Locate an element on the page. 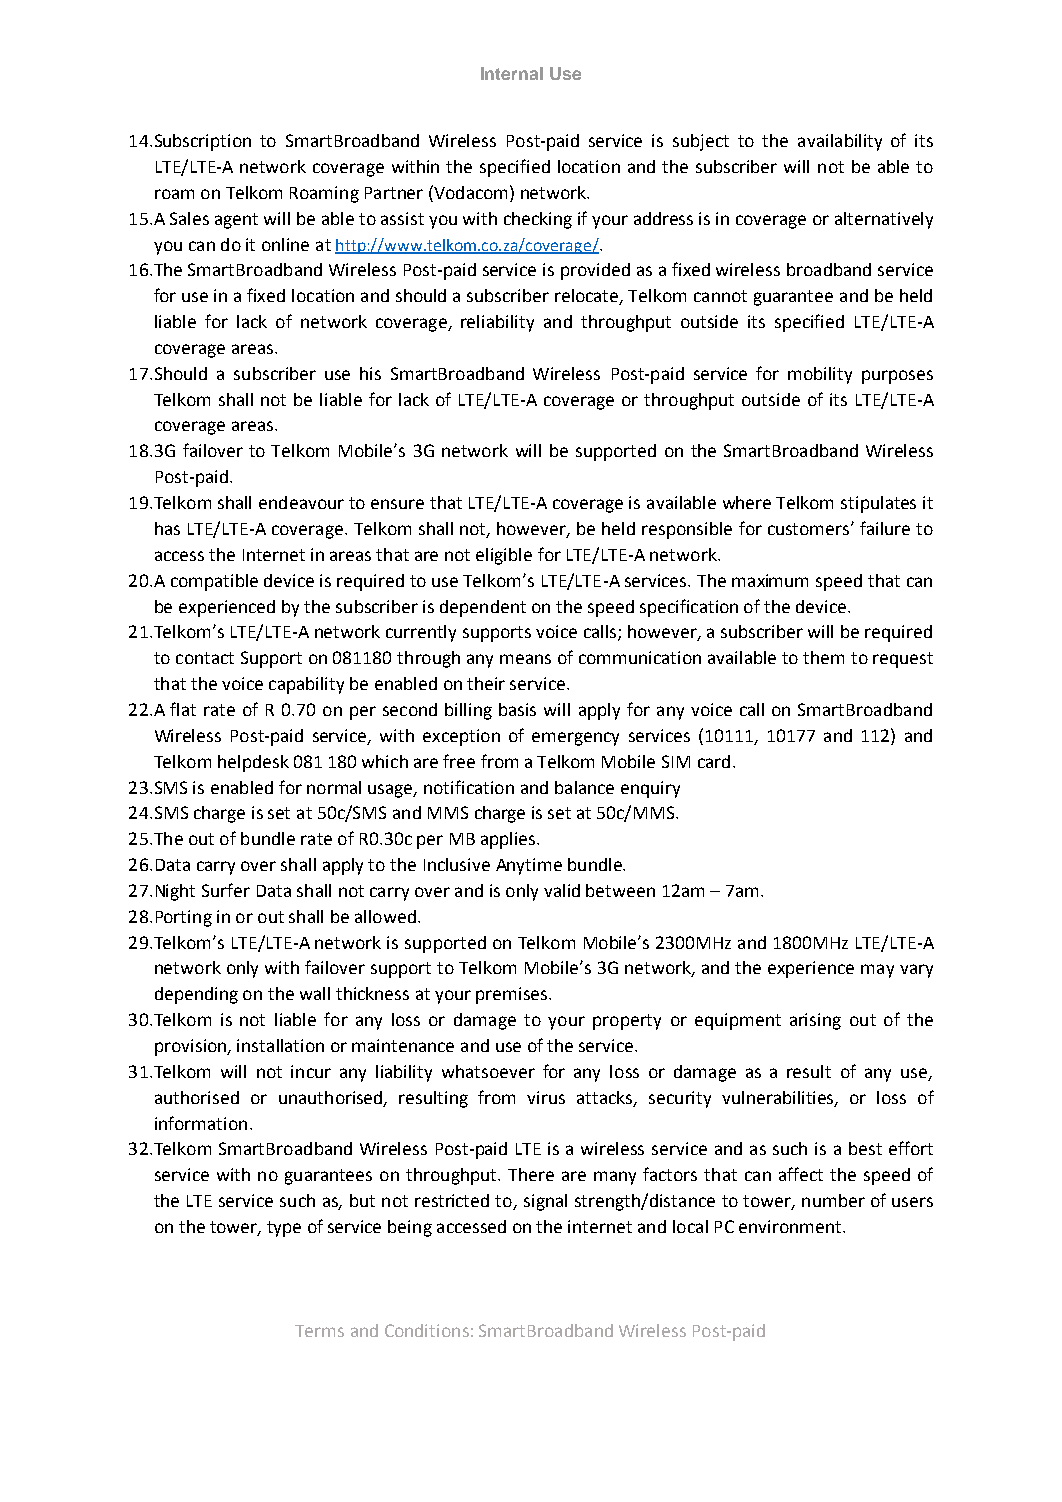 The height and width of the image is (1502, 1062). agent is located at coordinates (236, 221).
